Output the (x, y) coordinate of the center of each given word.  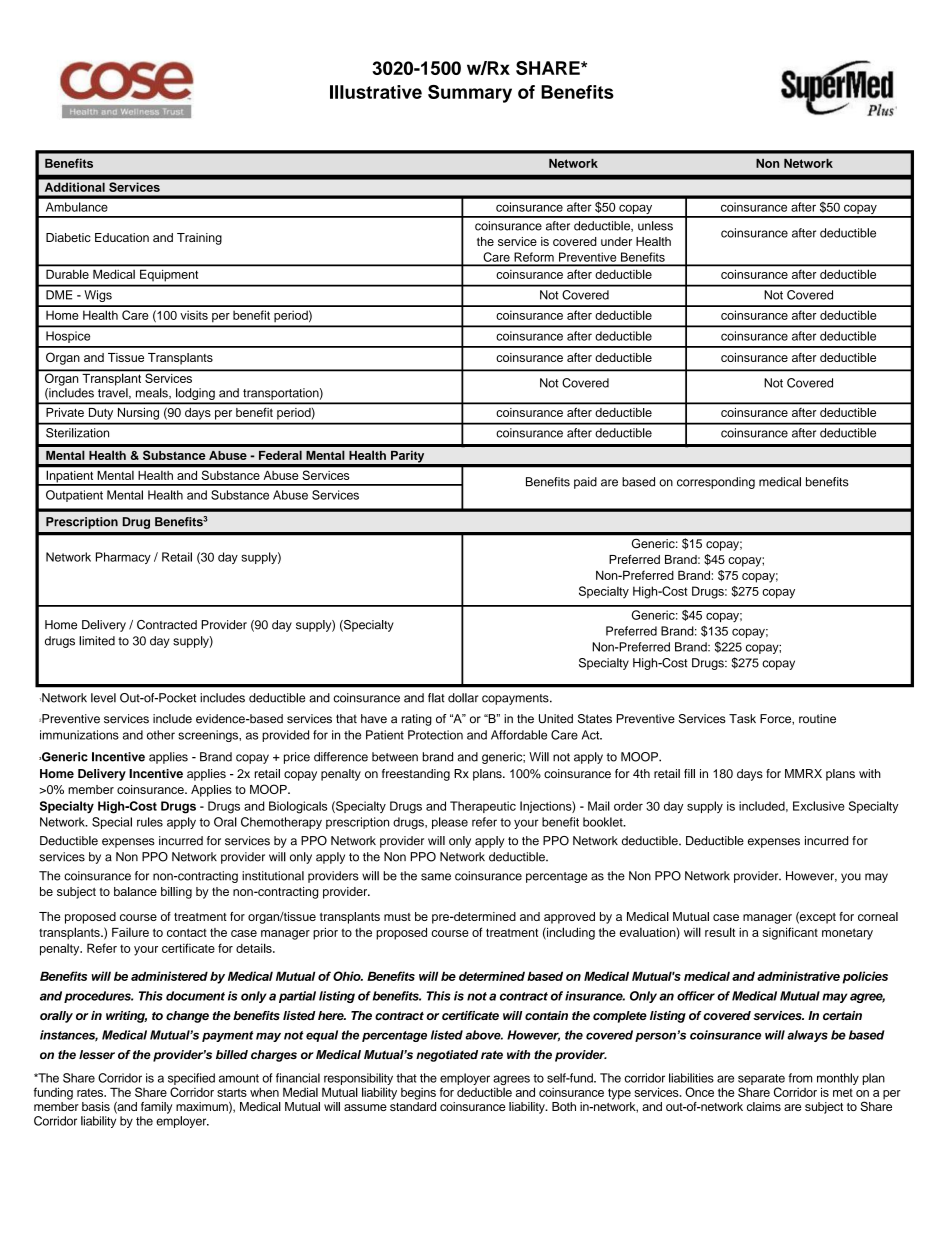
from (800, 1078)
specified (191, 1079)
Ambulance (77, 207)
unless (655, 226)
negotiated (447, 1056)
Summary (470, 94)
